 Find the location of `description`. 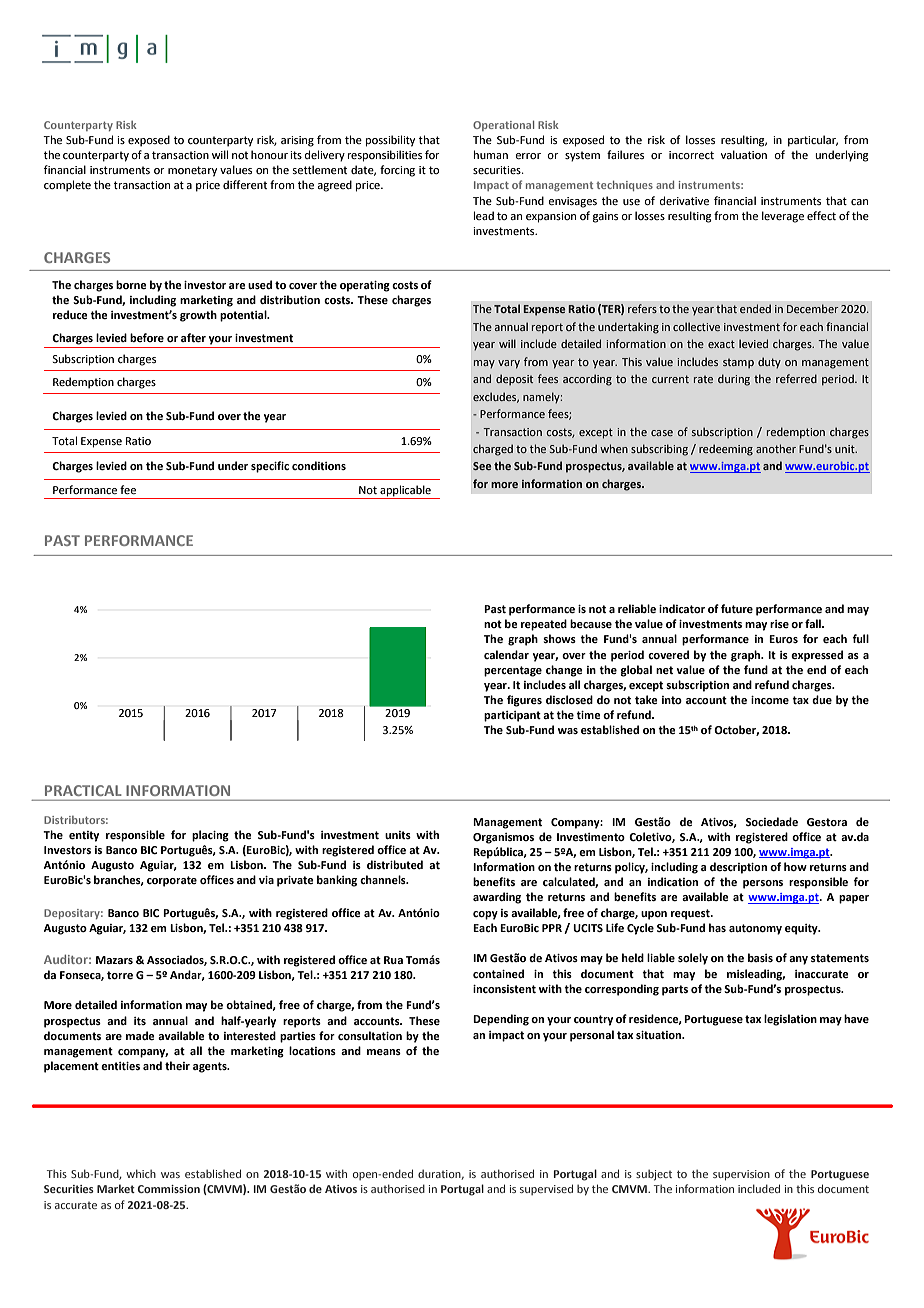

description is located at coordinates (738, 868).
